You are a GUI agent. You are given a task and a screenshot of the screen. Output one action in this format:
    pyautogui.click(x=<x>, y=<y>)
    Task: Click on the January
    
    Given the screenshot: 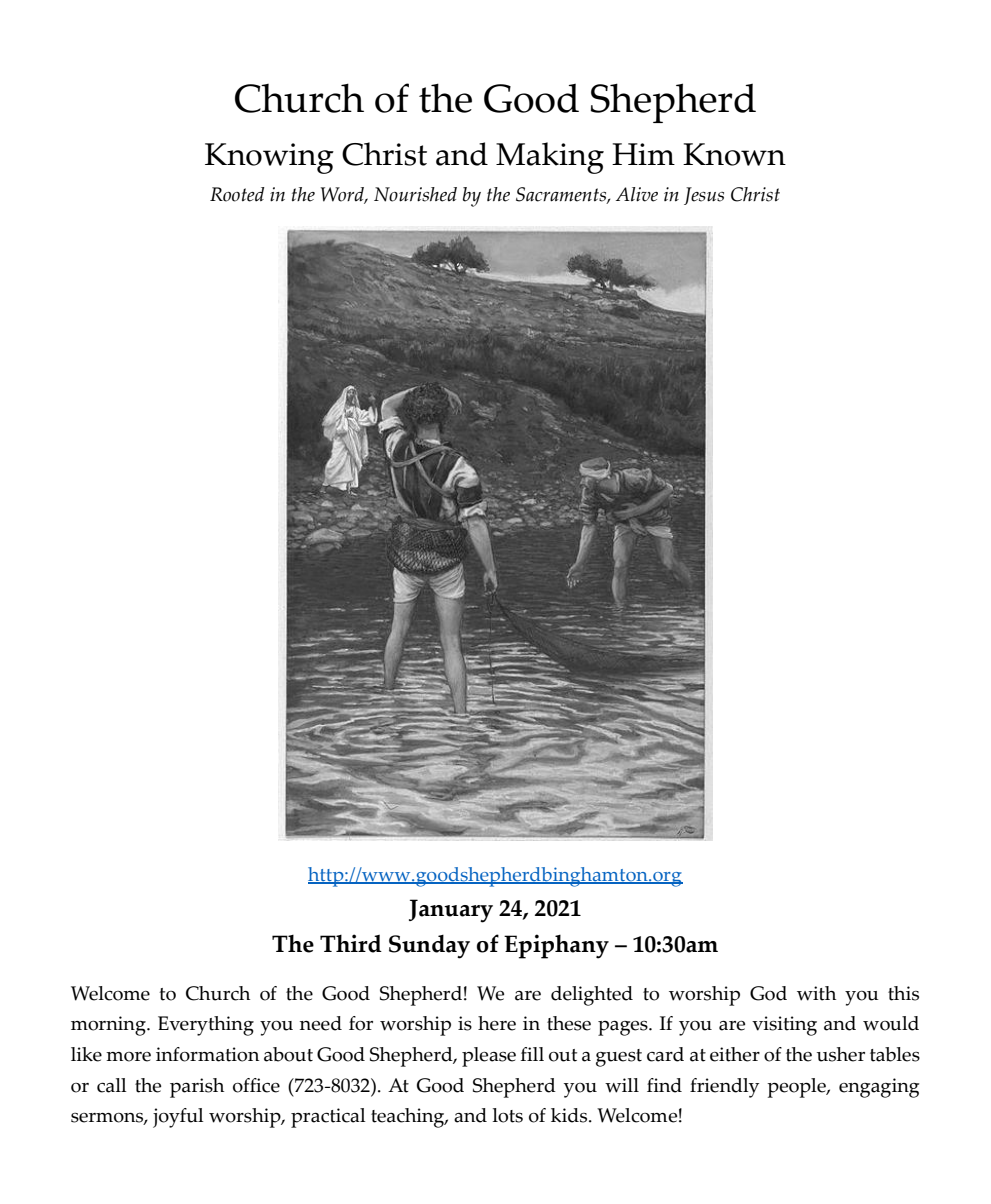 What is the action you would take?
    pyautogui.click(x=451, y=911)
